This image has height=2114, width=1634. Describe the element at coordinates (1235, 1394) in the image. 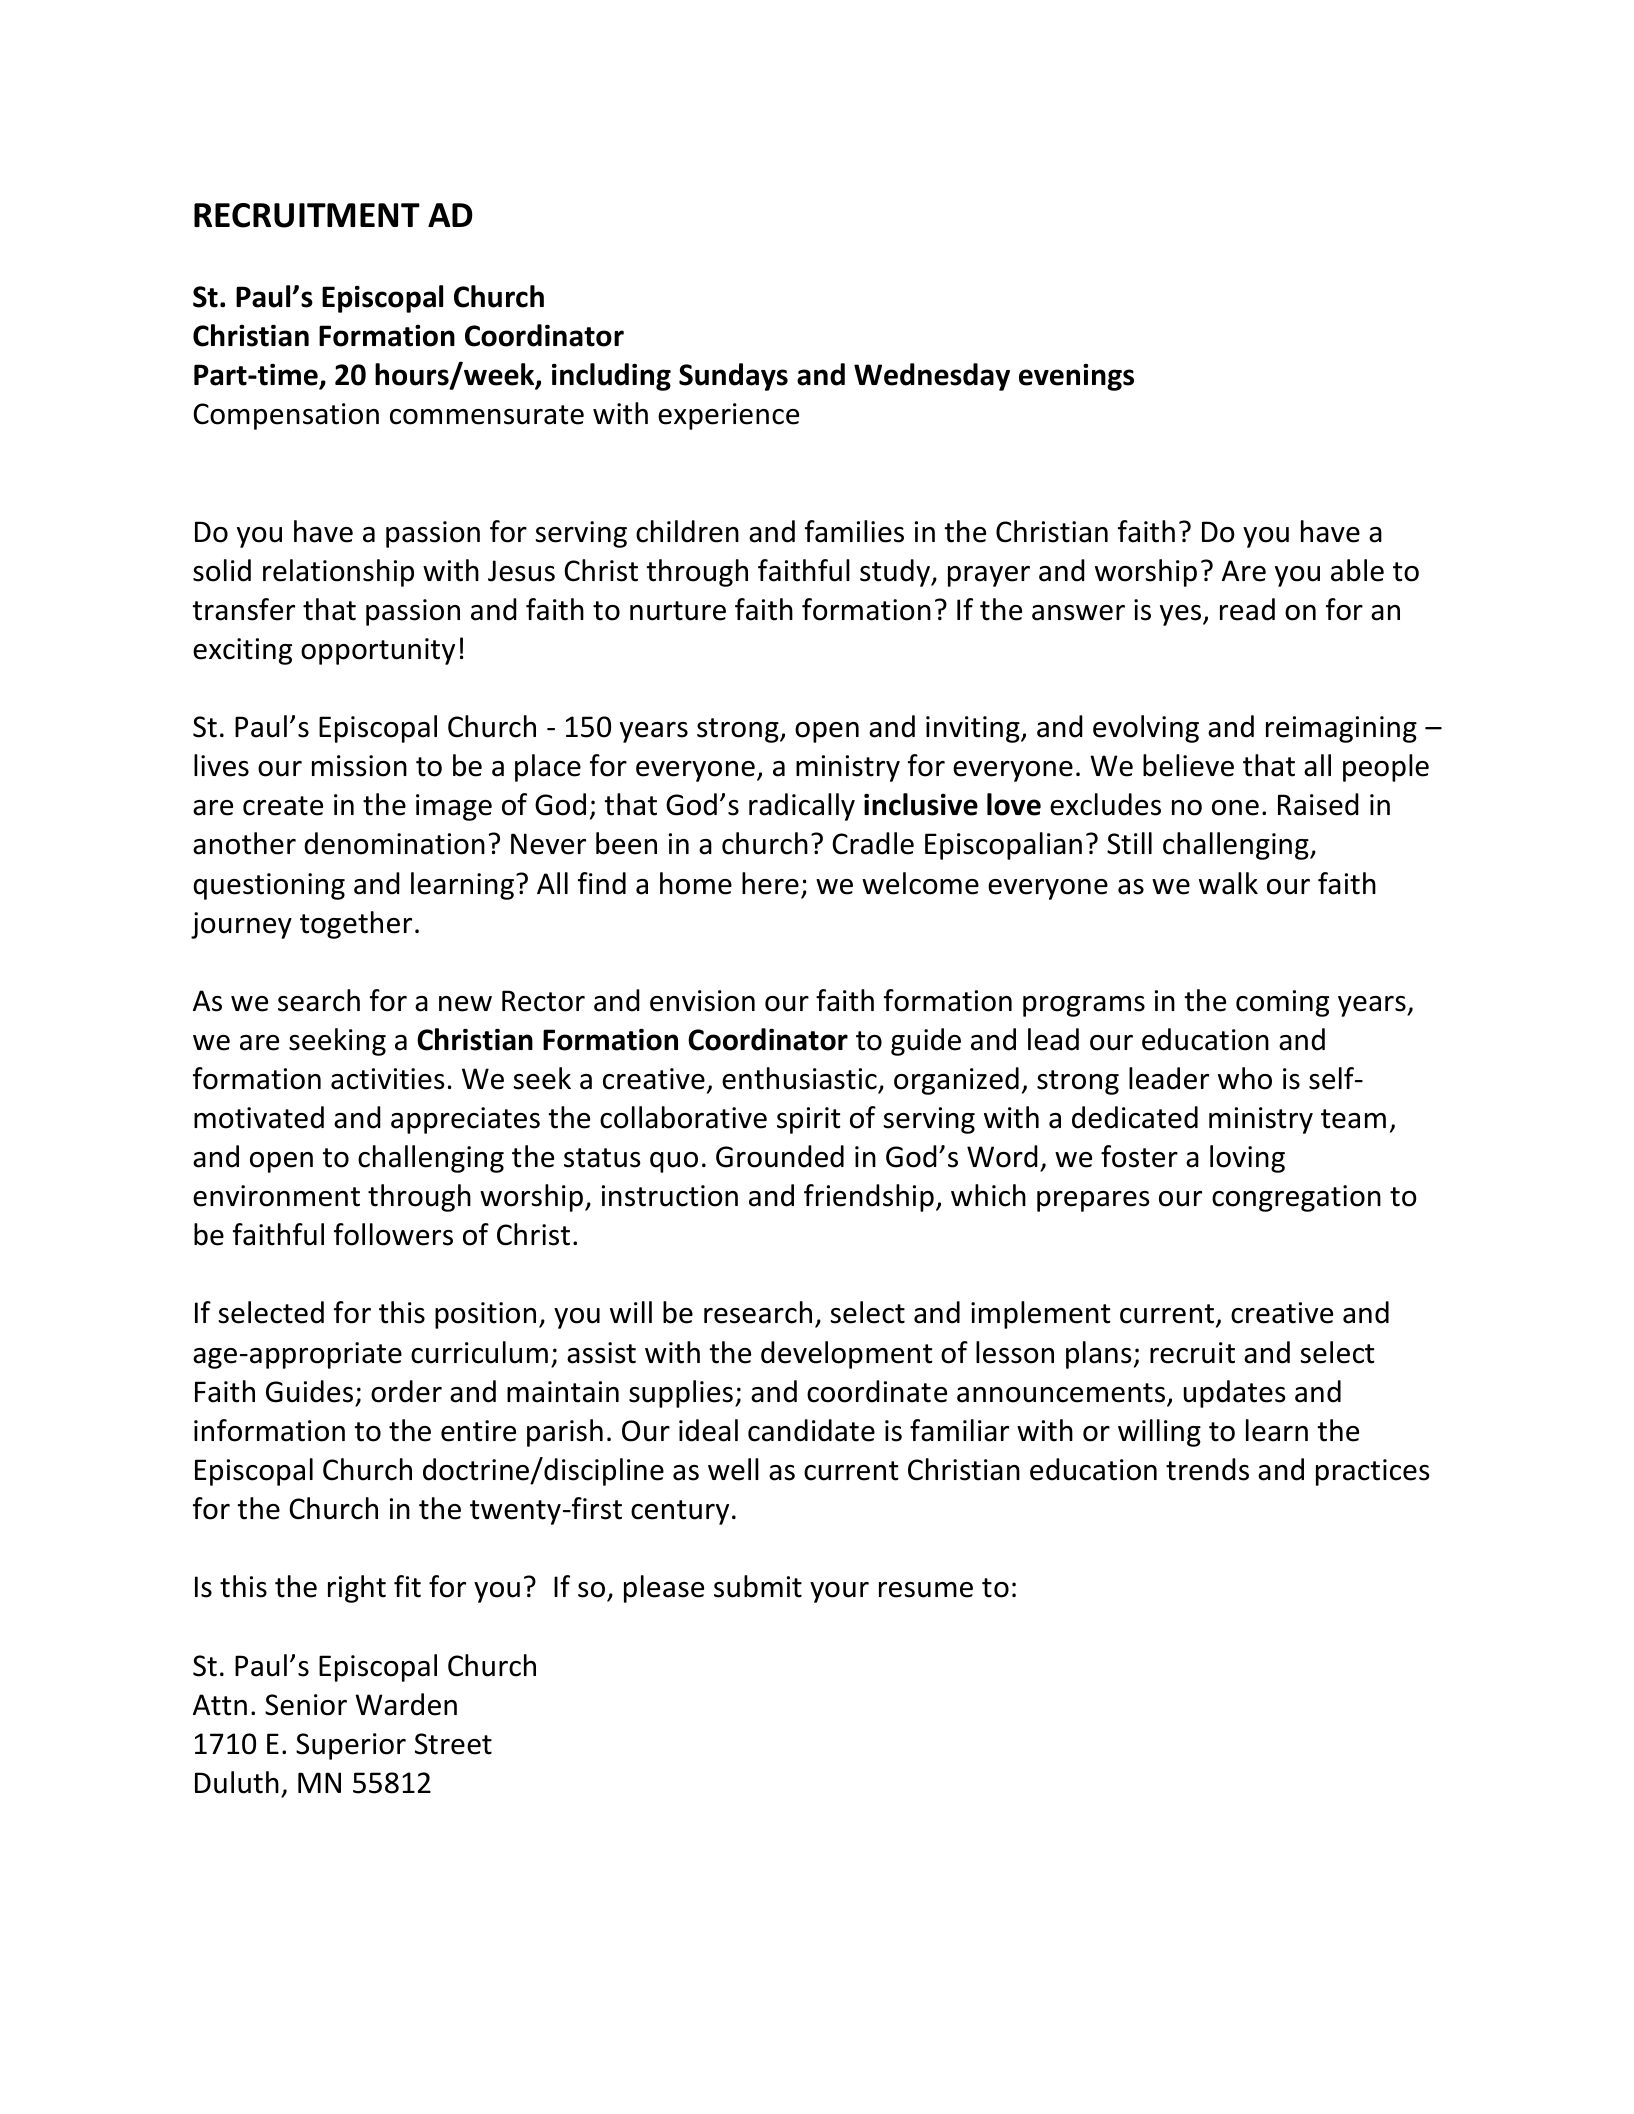

I see `updates` at that location.
